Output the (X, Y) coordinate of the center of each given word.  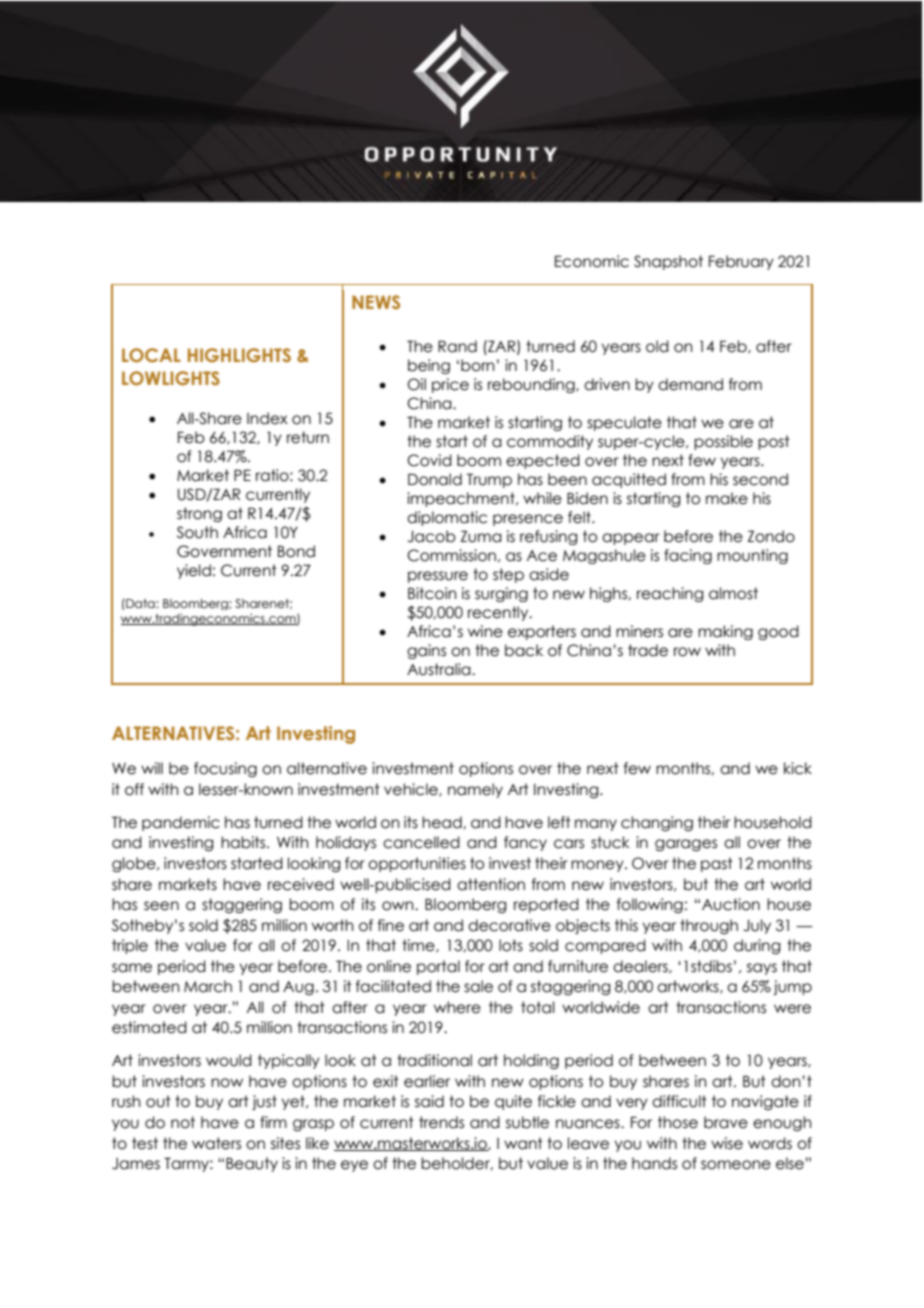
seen (161, 906)
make (727, 498)
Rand (457, 346)
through (709, 926)
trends (441, 1122)
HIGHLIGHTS (239, 355)
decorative (509, 925)
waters (216, 1143)
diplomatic (447, 518)
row (687, 652)
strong (199, 514)
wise (727, 1143)
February (741, 262)
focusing (225, 769)
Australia (440, 669)
